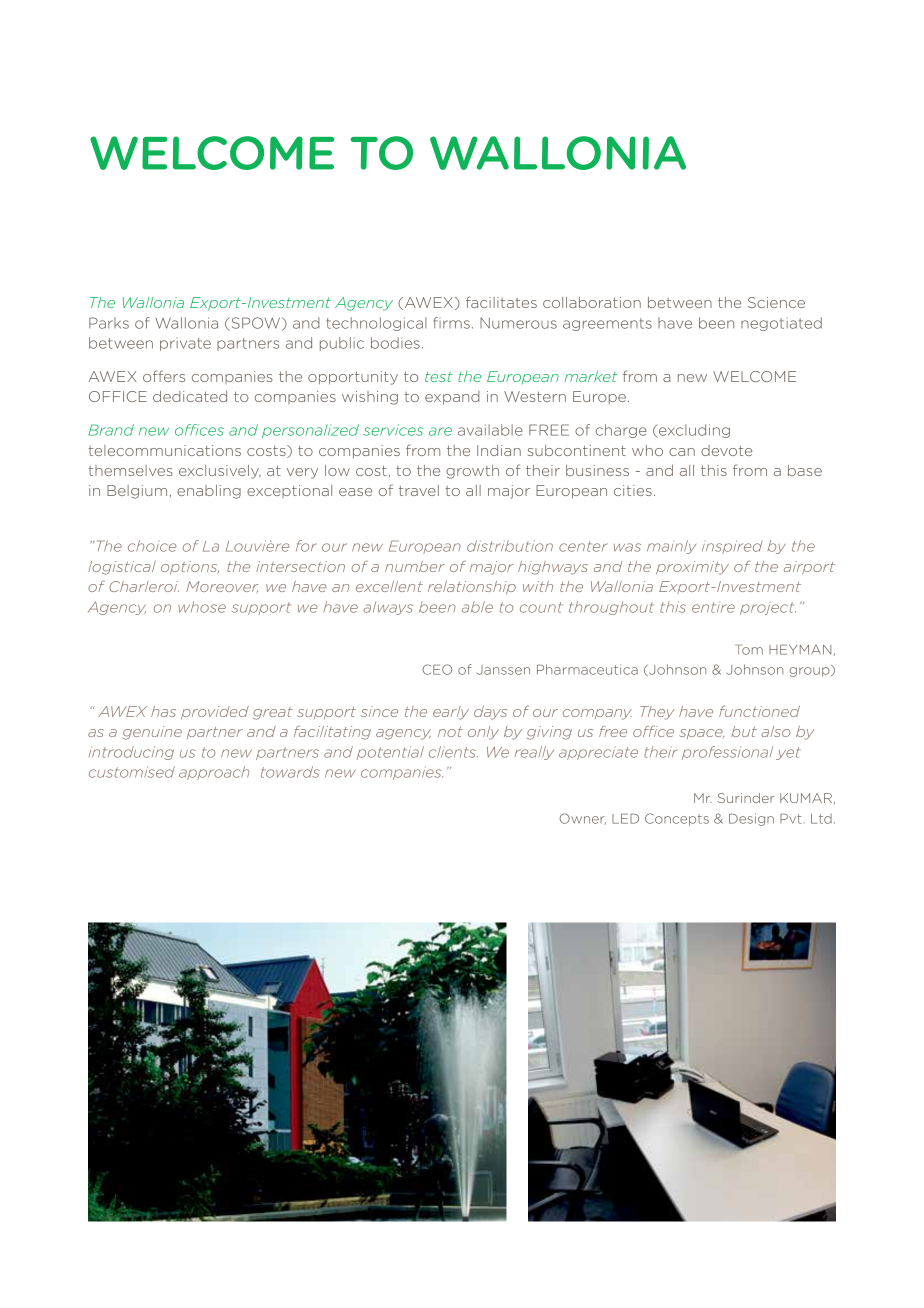 This image has width=924, height=1308. What do you see at coordinates (582, 819) in the image?
I see `Owner` at bounding box center [582, 819].
